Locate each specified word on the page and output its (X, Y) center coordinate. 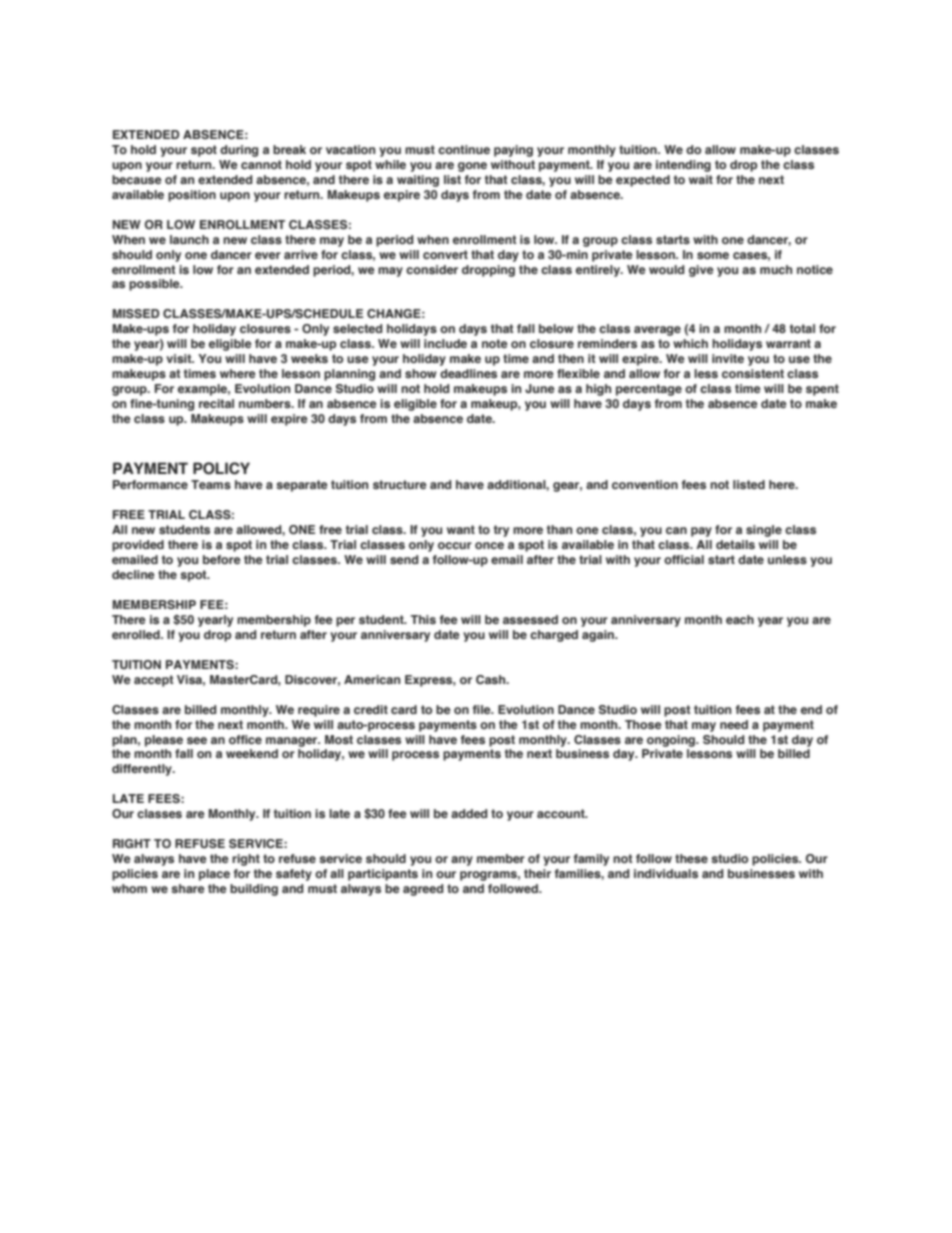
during (239, 151)
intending (683, 166)
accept (154, 681)
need (734, 724)
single (764, 531)
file (483, 709)
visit (180, 358)
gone (472, 167)
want (461, 529)
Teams (211, 484)
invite (728, 358)
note (495, 343)
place (214, 875)
